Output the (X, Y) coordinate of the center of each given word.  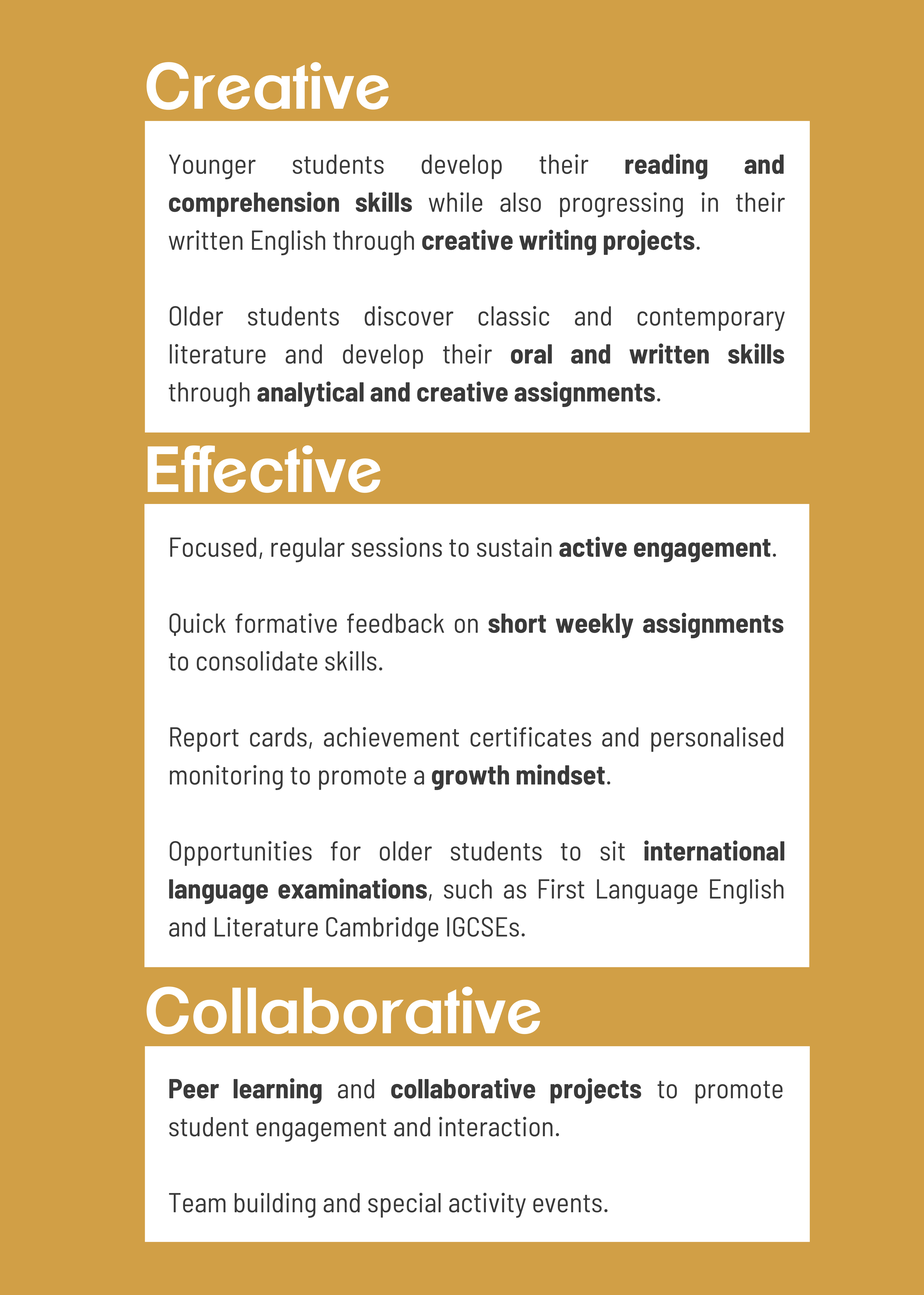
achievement (391, 737)
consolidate (257, 661)
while (456, 202)
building (275, 1205)
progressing (621, 205)
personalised (717, 739)
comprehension (254, 204)
